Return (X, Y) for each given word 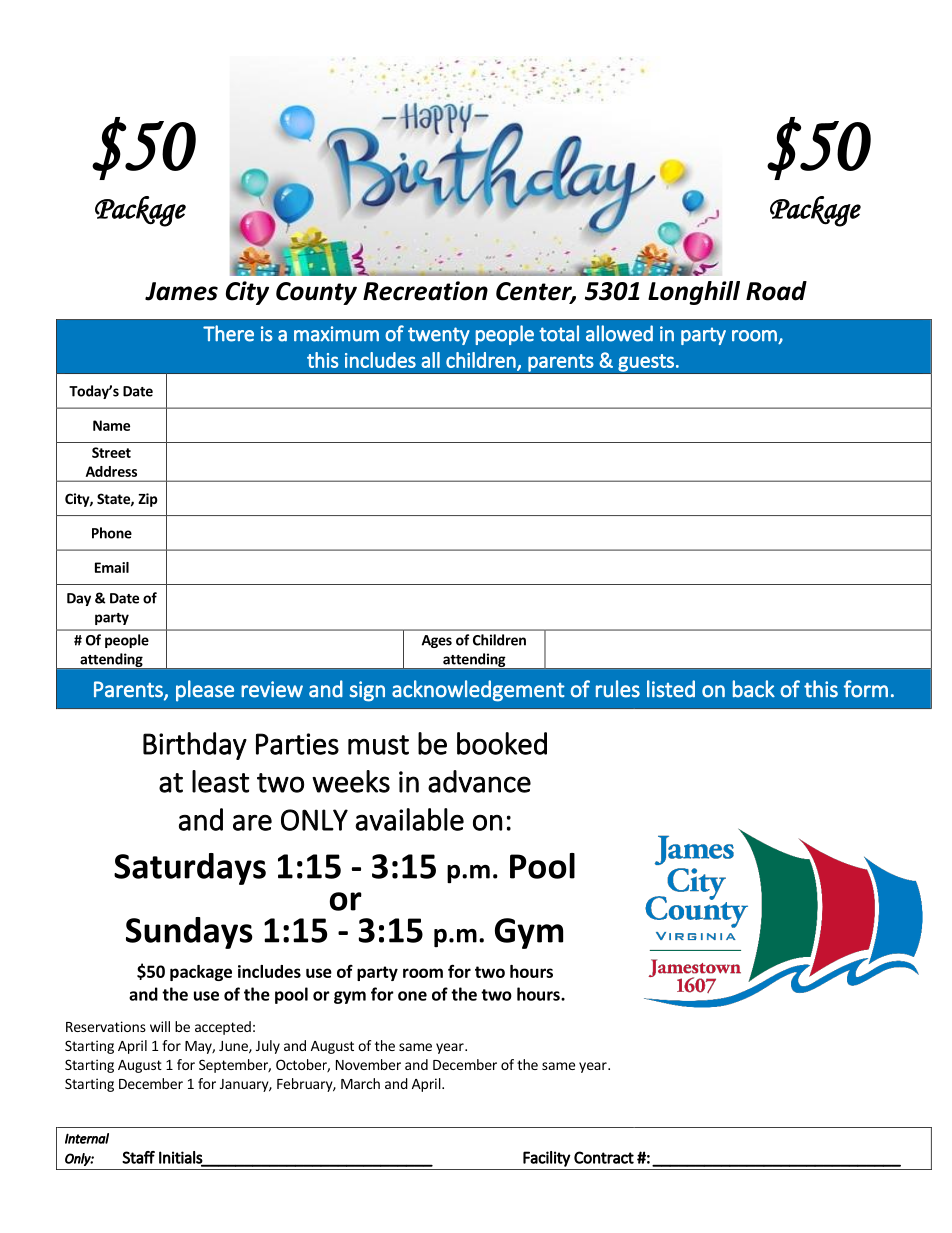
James (181, 291)
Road (776, 291)
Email (112, 567)
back (754, 689)
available (409, 819)
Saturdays (190, 869)
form (866, 689)
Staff (138, 1157)
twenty (439, 336)
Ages (437, 641)
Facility (547, 1159)
